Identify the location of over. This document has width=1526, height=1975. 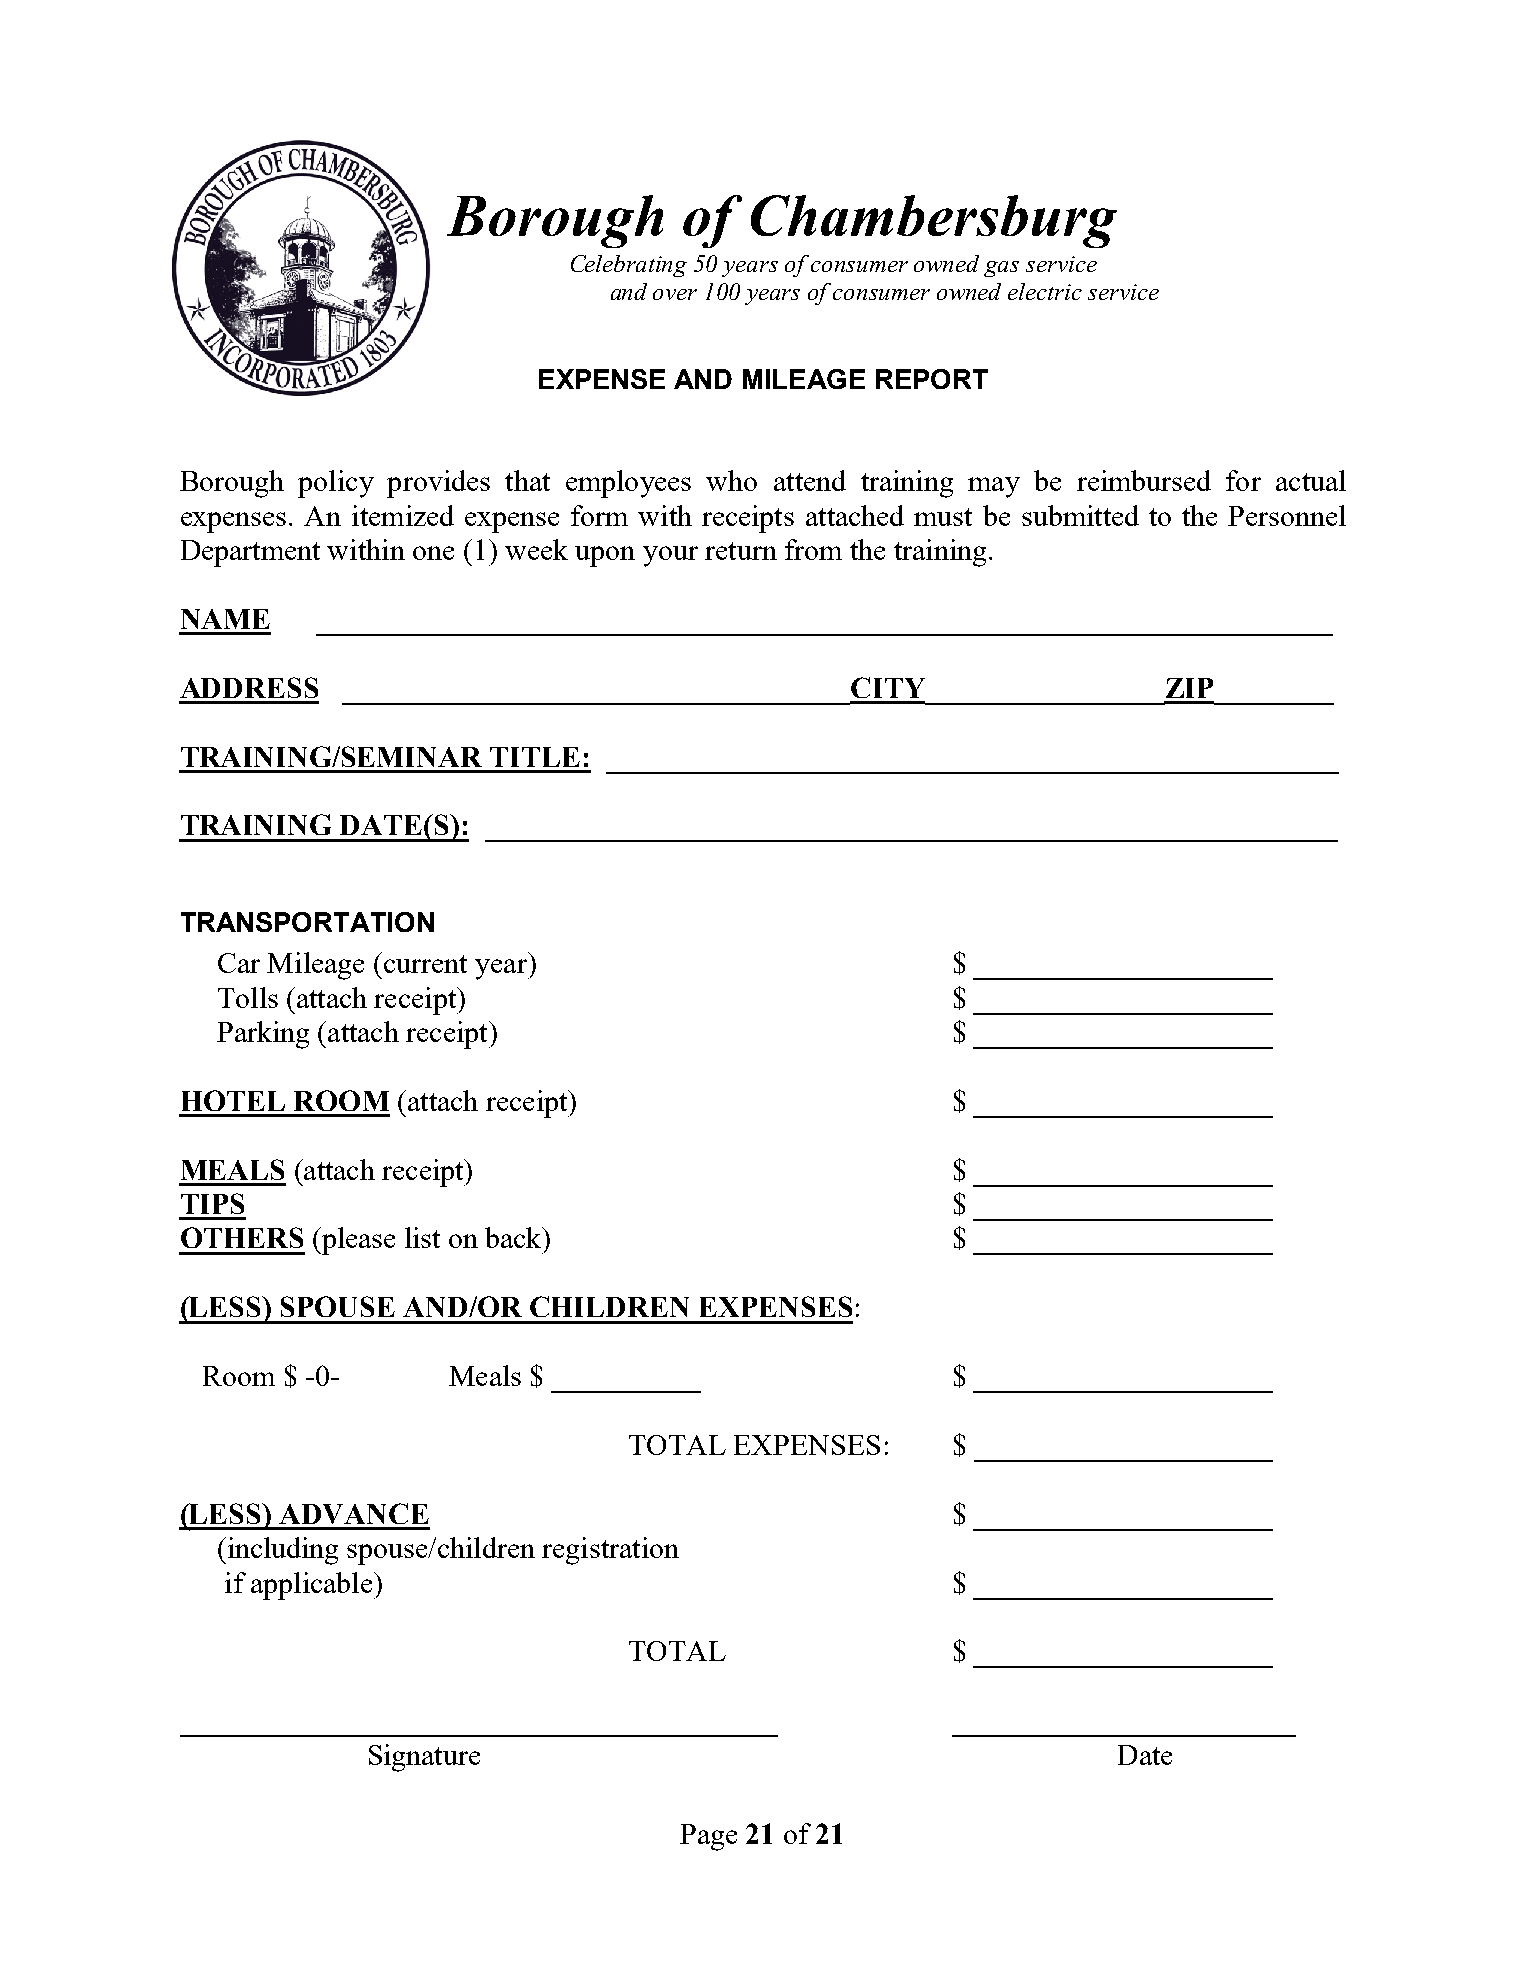
(675, 294).
